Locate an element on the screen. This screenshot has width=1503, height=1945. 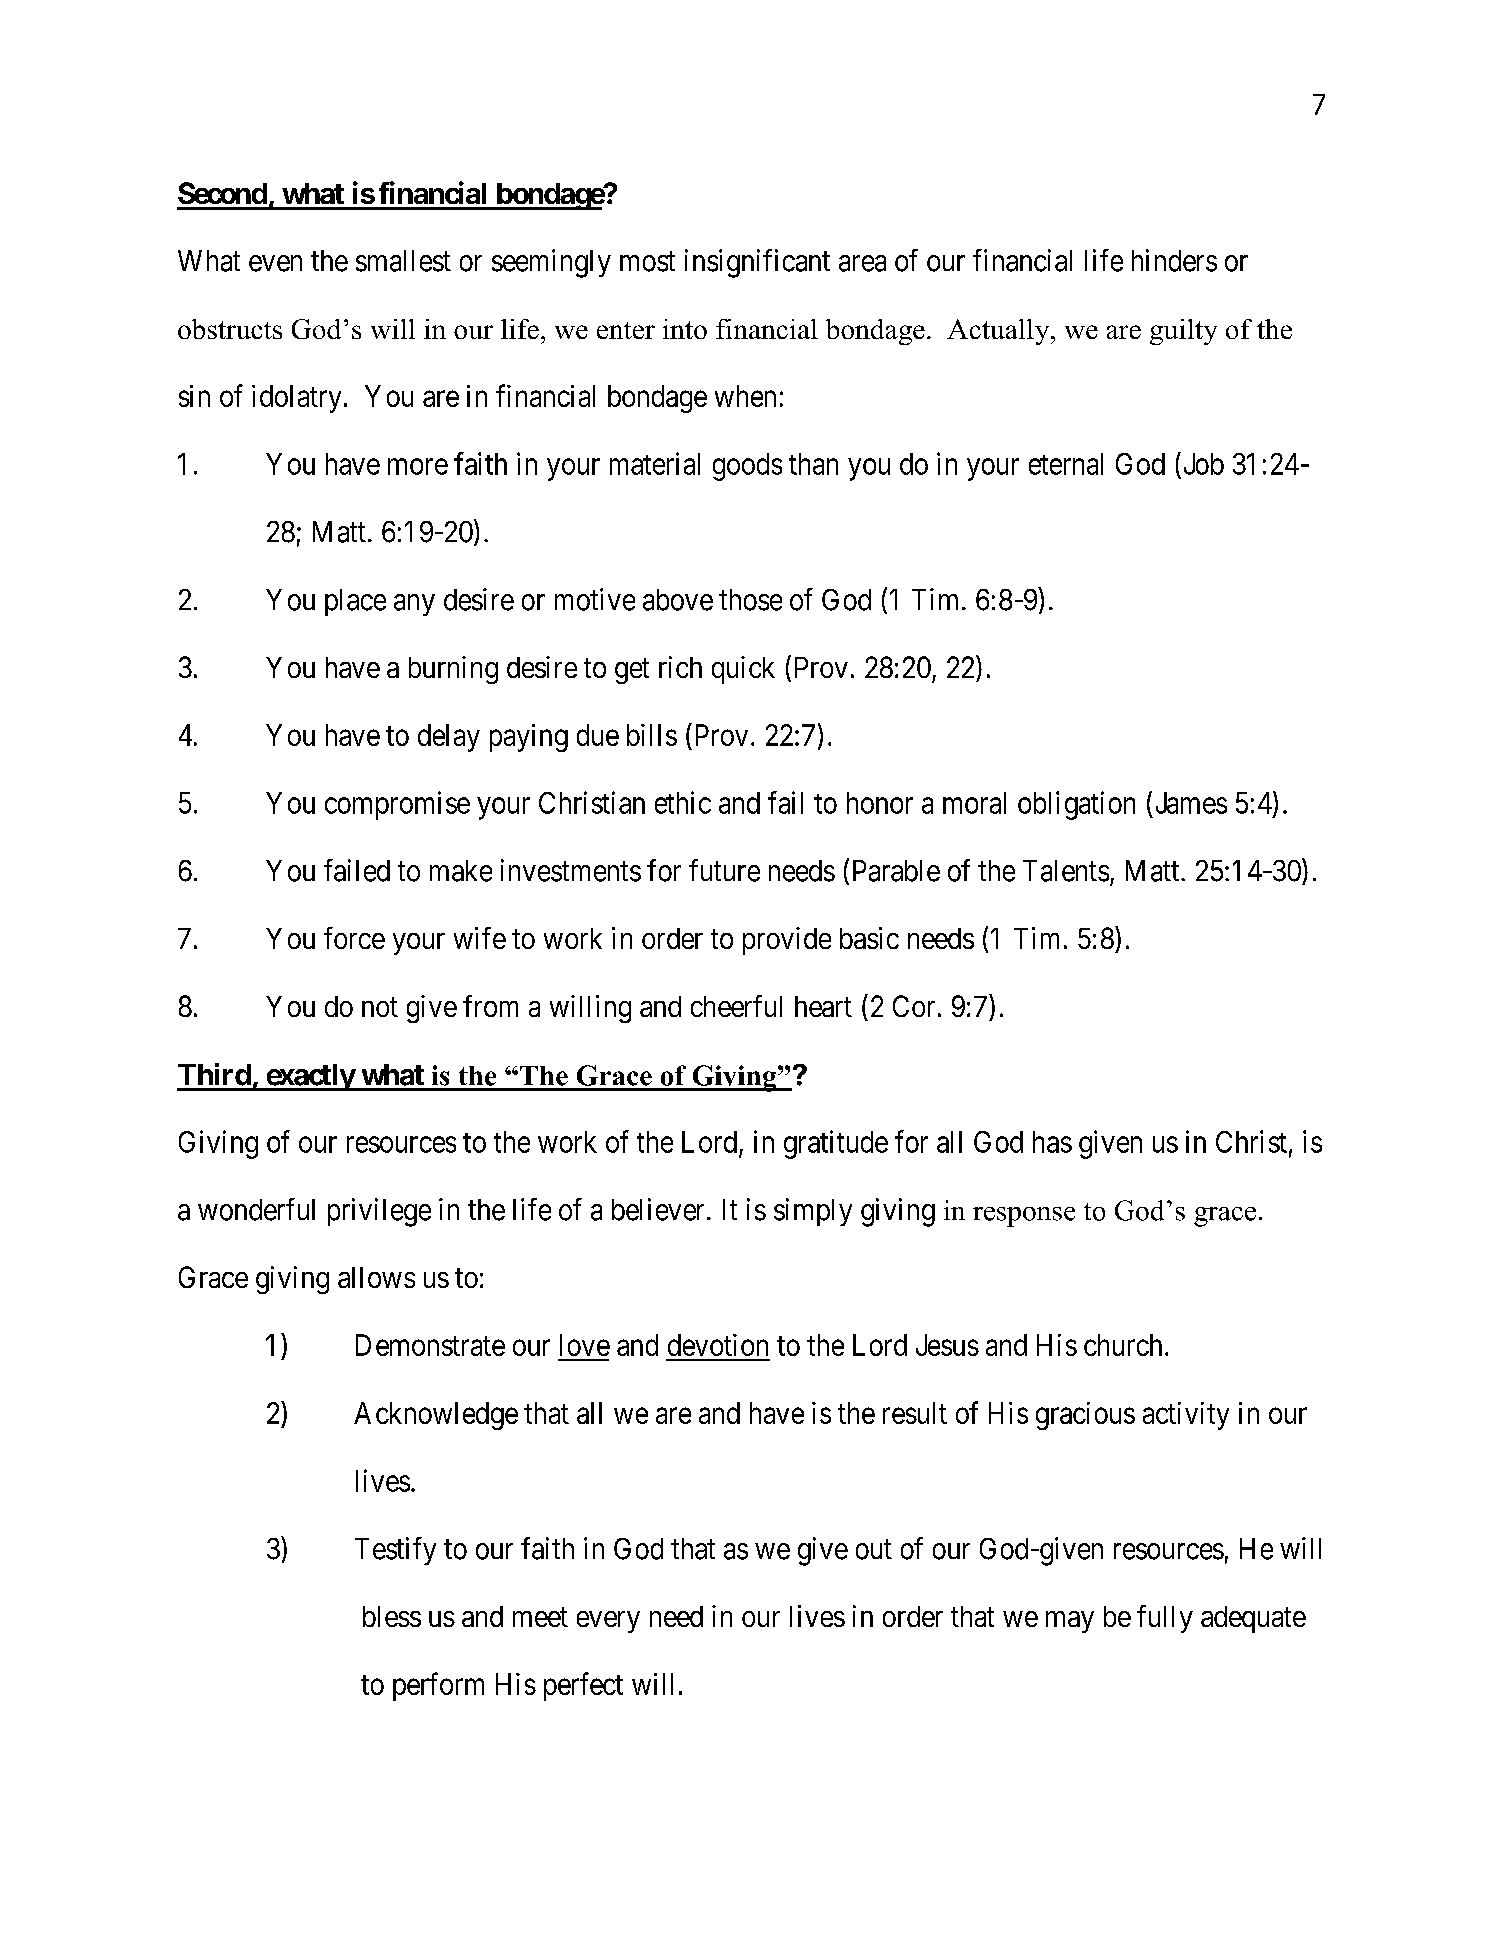
guilty is located at coordinates (1183, 332).
